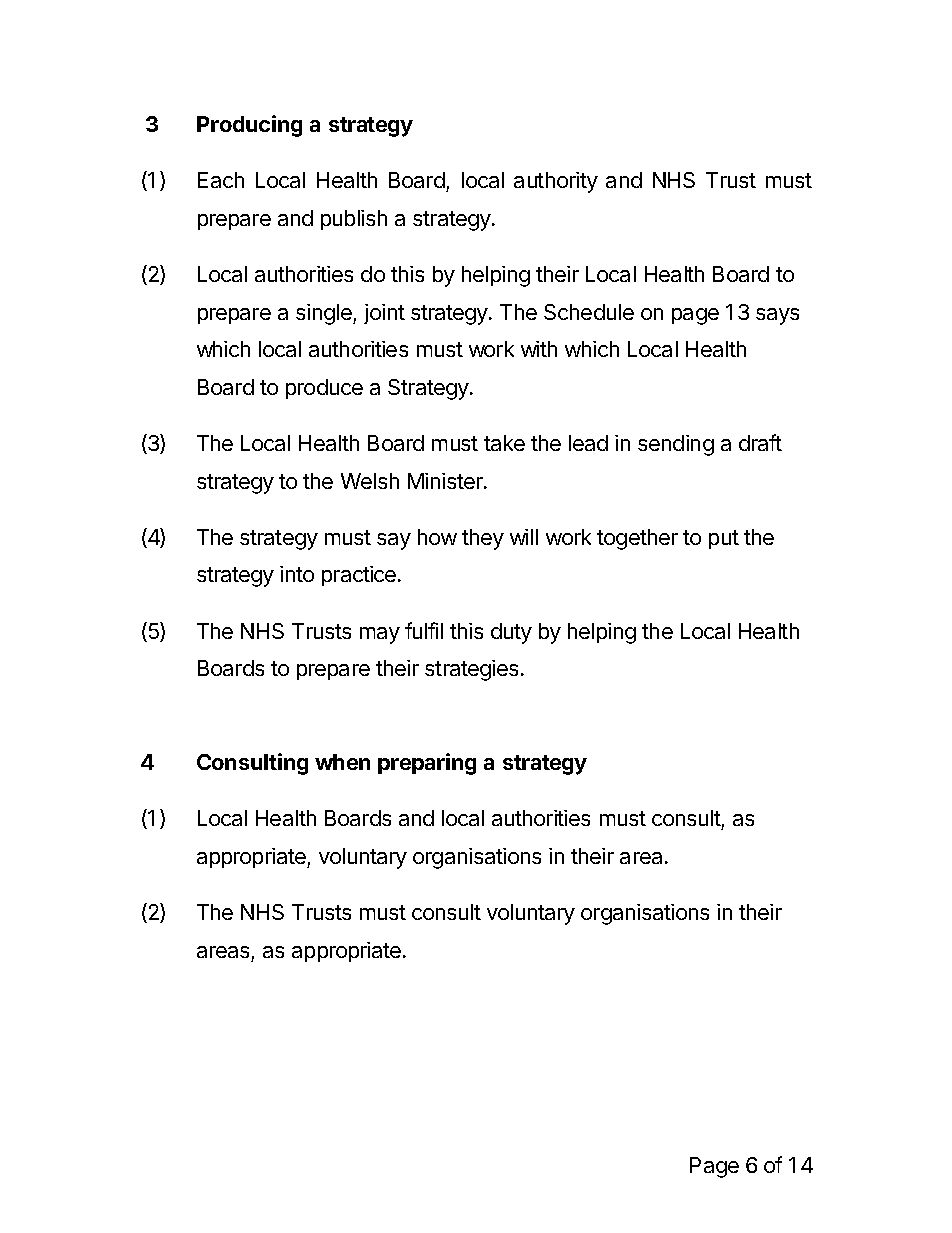 Image resolution: width=952 pixels, height=1233 pixels. What do you see at coordinates (249, 126) in the document?
I see `Producing` at bounding box center [249, 126].
